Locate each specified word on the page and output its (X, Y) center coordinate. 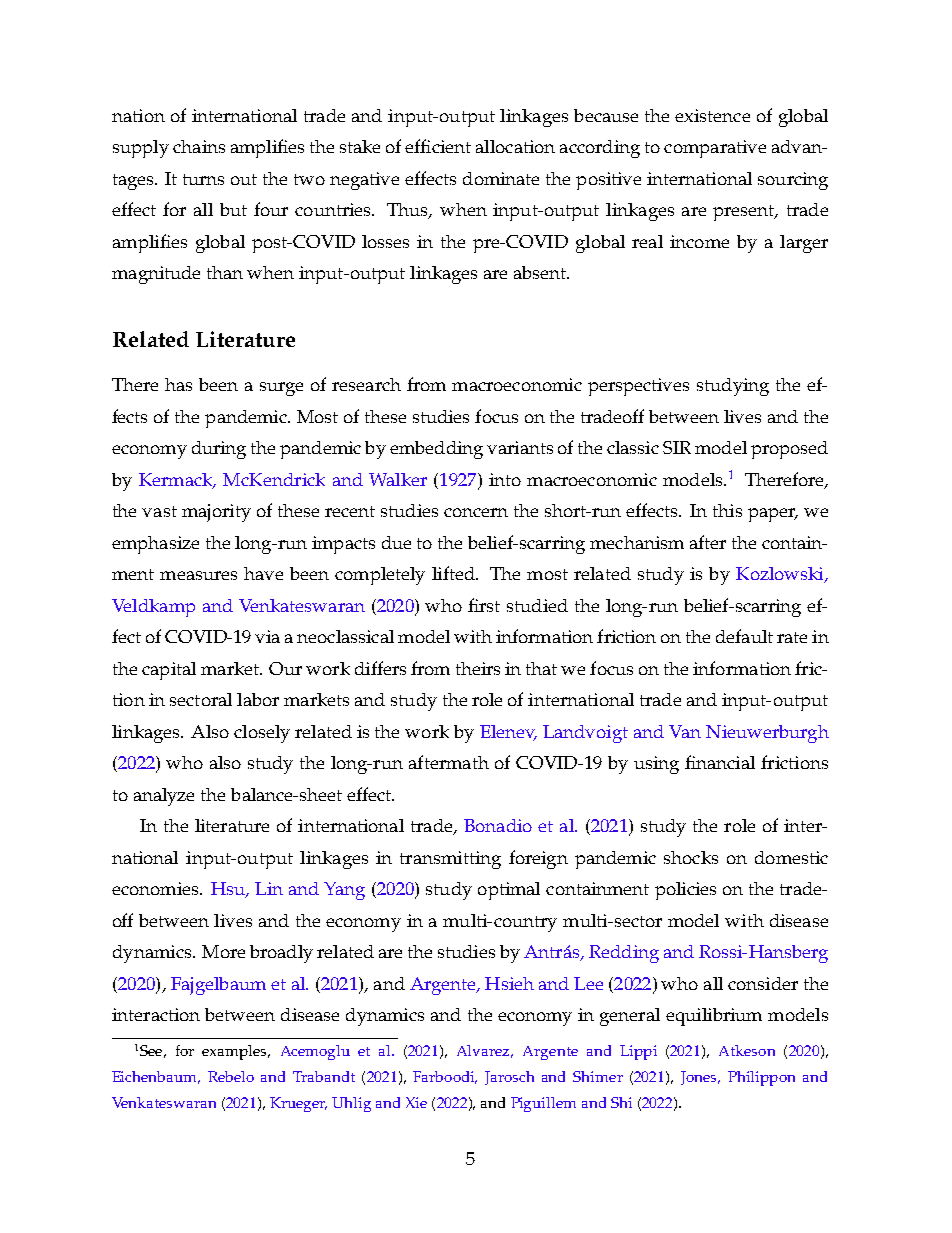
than (225, 272)
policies (685, 891)
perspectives (638, 387)
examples (235, 1052)
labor (258, 699)
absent (541, 272)
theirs (478, 668)
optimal (509, 891)
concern (476, 512)
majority (216, 513)
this (727, 510)
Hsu (229, 890)
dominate (501, 178)
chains (199, 146)
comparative (715, 149)
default (744, 636)
